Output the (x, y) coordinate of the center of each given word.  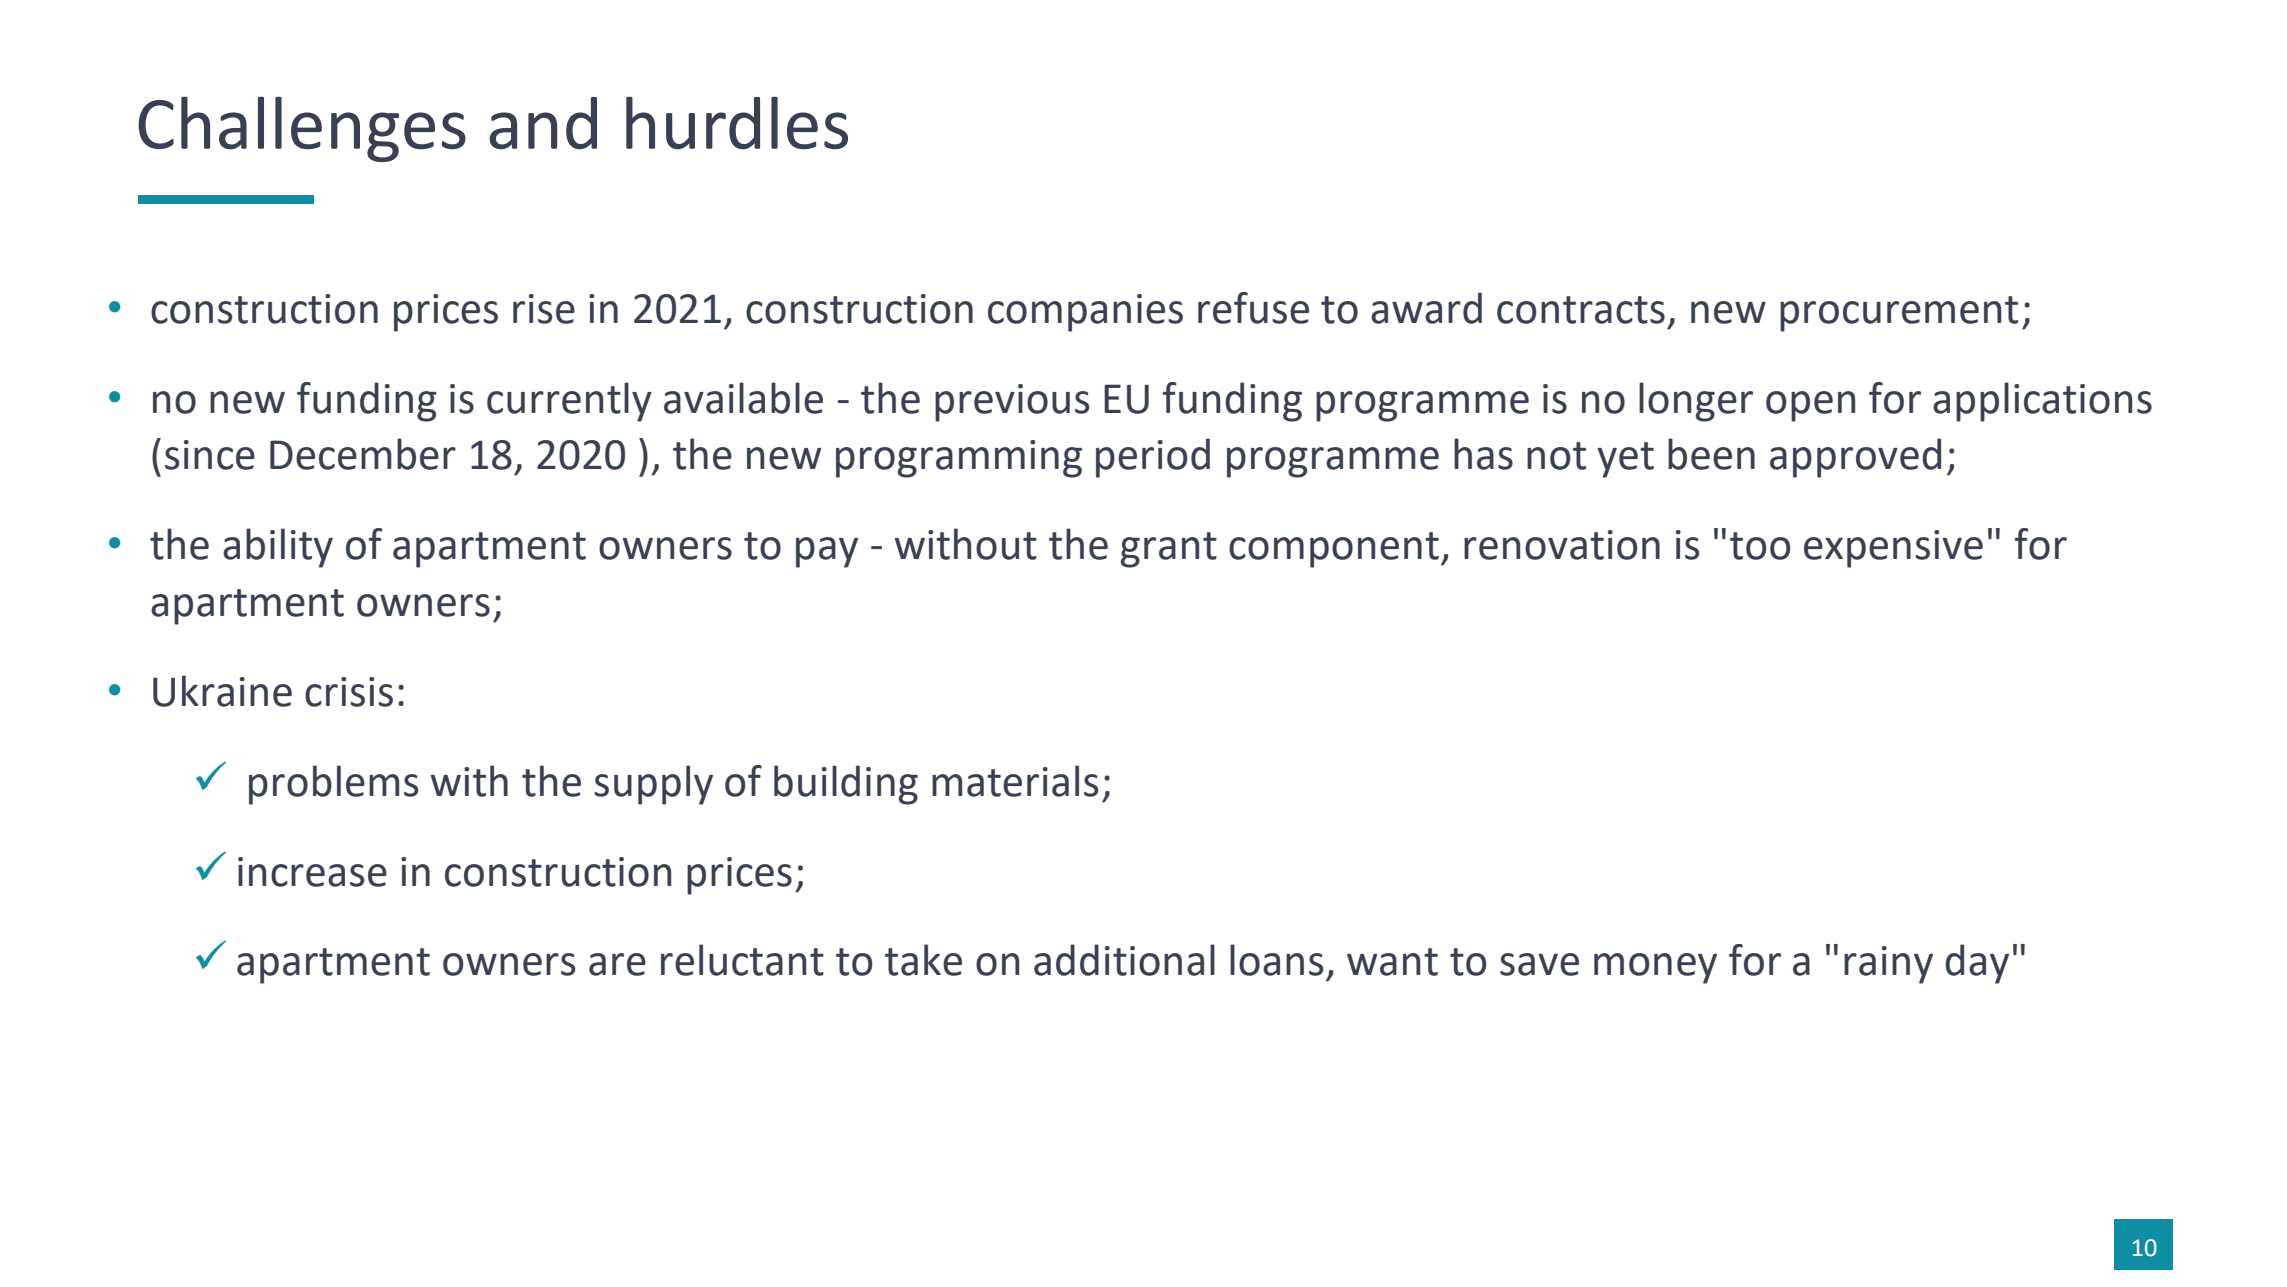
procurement (1899, 314)
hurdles (737, 123)
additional (1124, 960)
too (1760, 546)
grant (1169, 550)
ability (278, 548)
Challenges (302, 129)
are (617, 964)
